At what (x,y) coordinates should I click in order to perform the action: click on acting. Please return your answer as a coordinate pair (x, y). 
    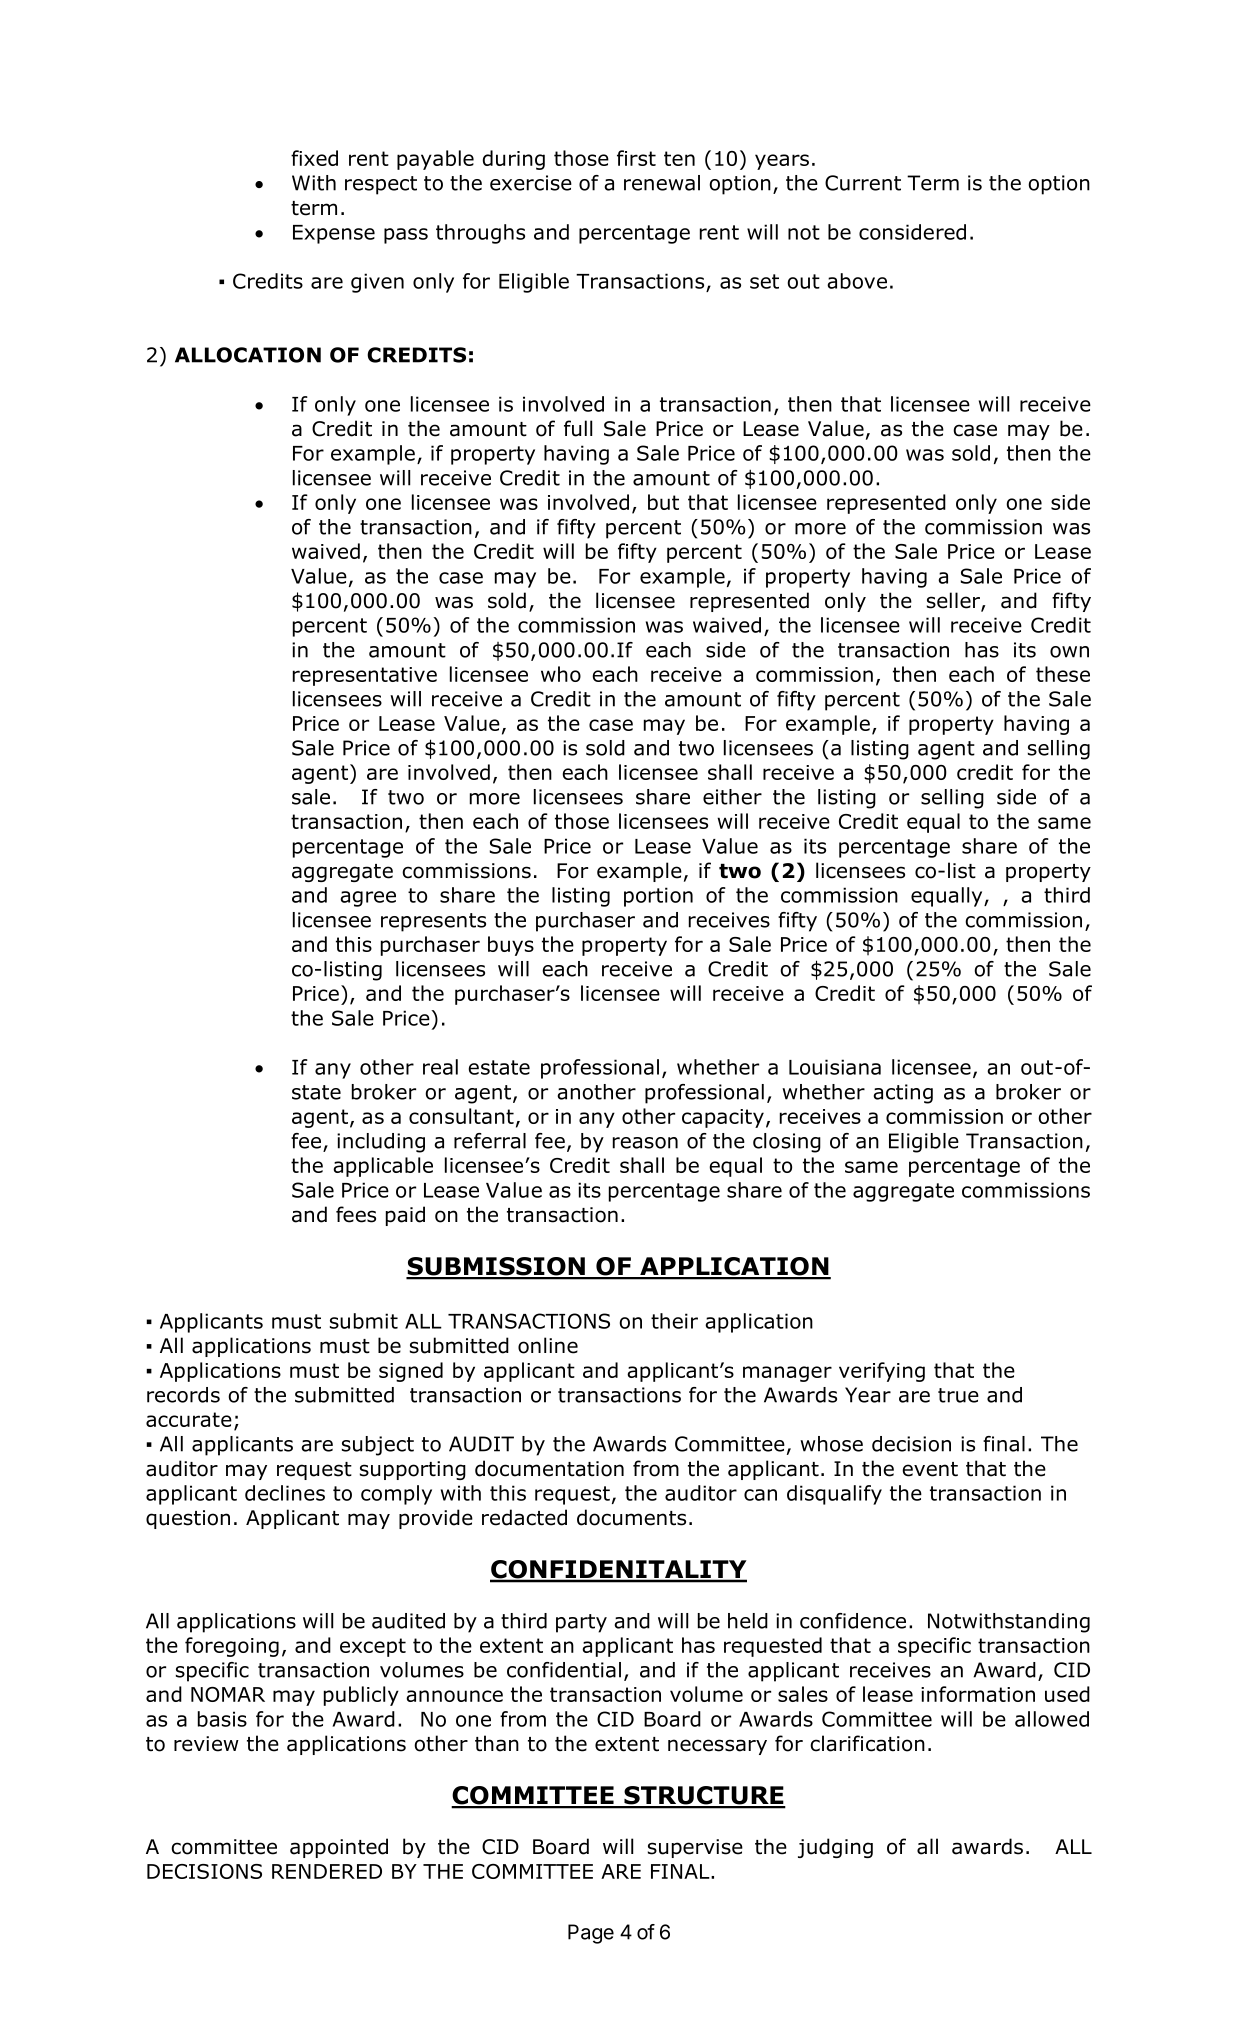
    Looking at the image, I should click on (903, 1094).
